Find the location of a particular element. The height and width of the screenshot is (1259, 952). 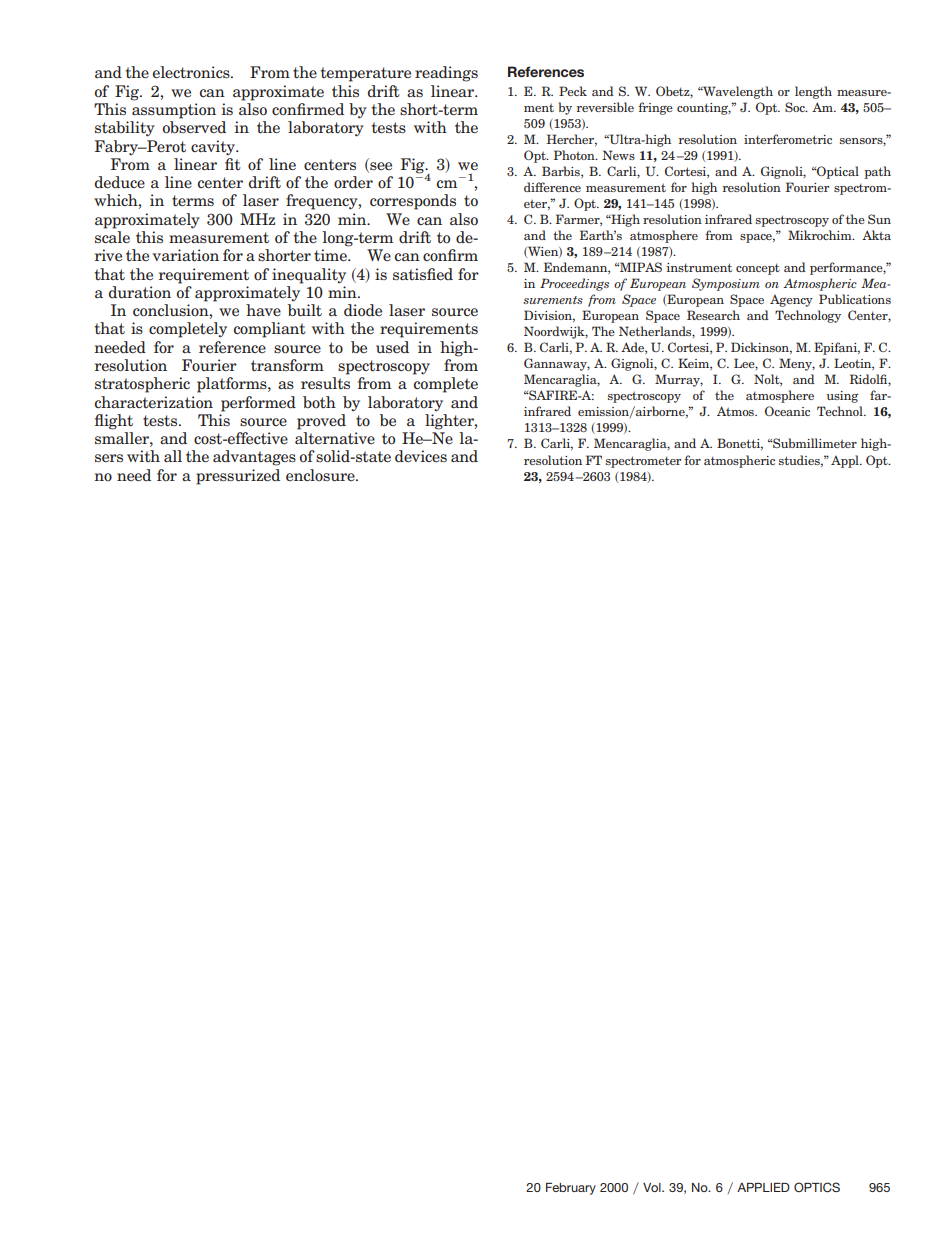

assumption is located at coordinates (174, 111).
